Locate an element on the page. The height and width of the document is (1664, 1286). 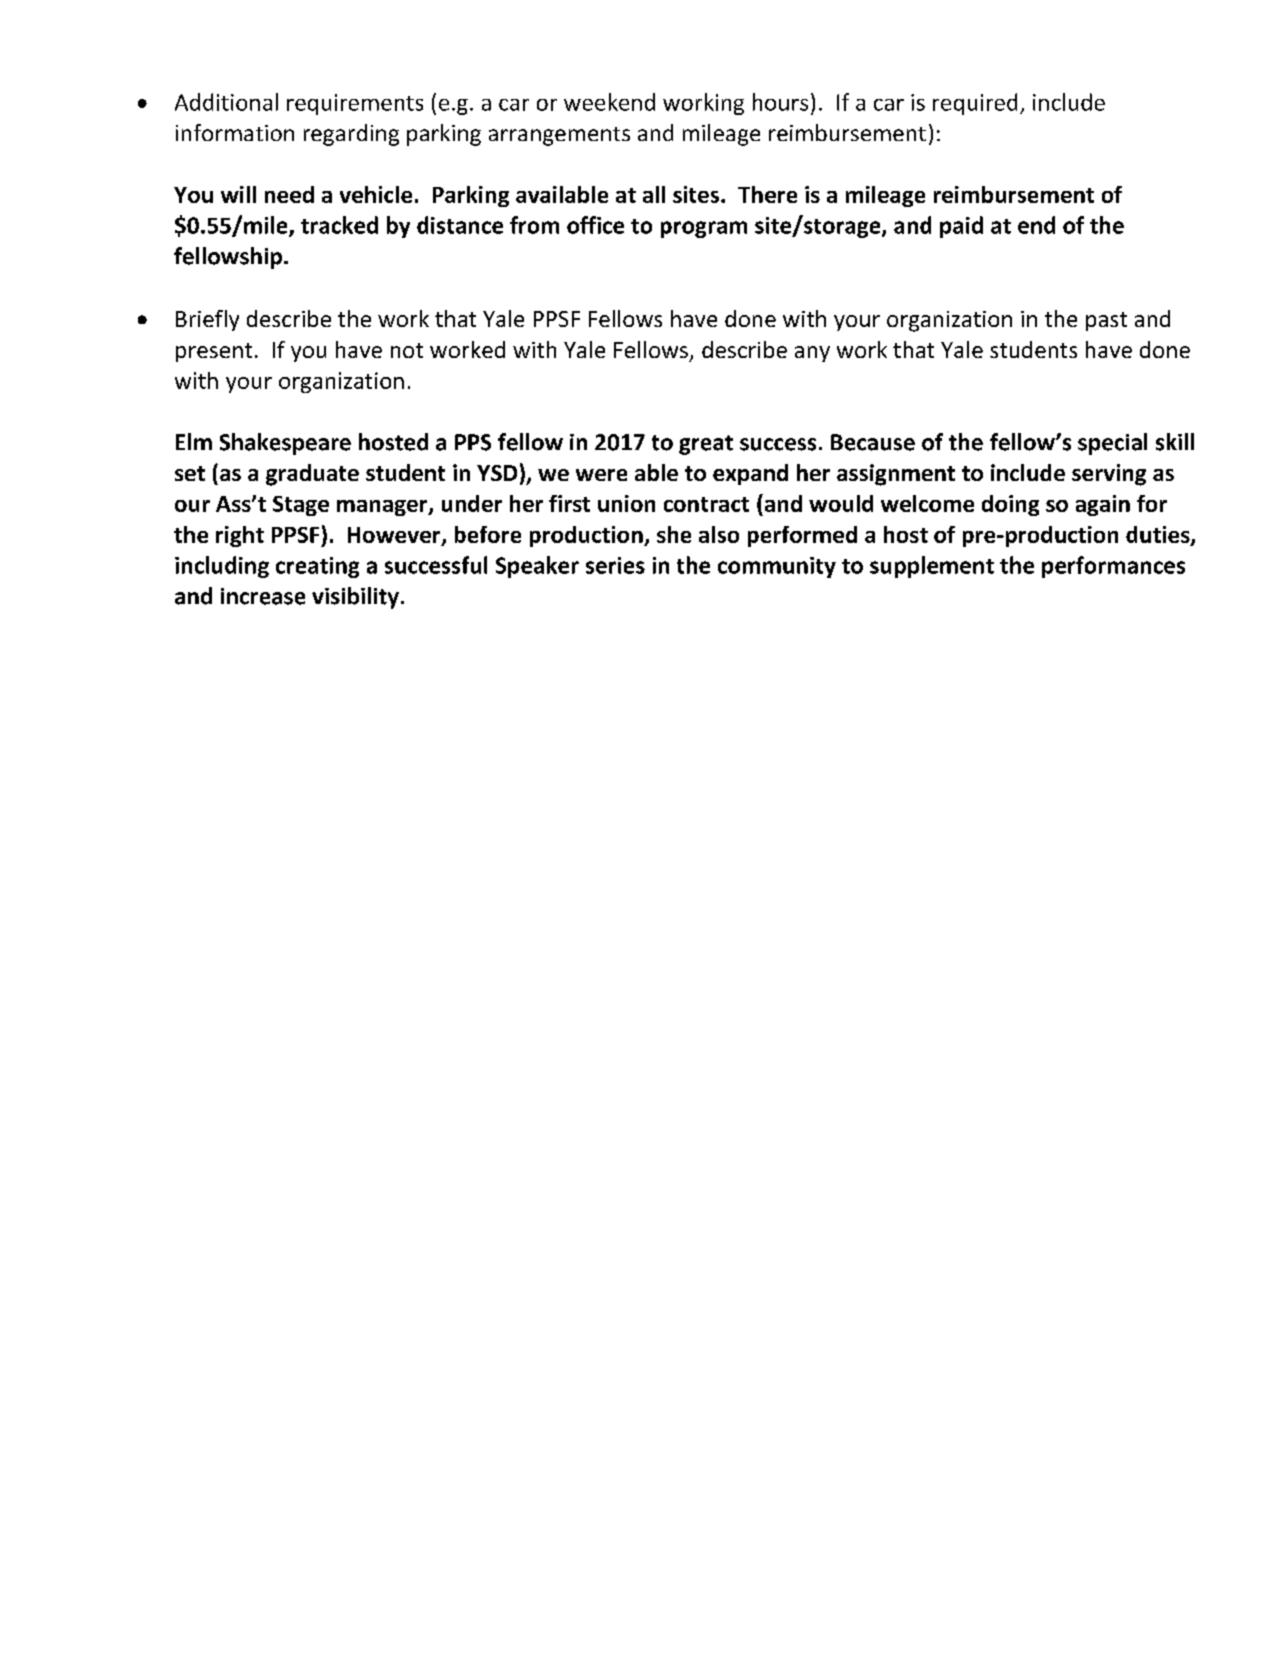
performances is located at coordinates (1113, 567).
